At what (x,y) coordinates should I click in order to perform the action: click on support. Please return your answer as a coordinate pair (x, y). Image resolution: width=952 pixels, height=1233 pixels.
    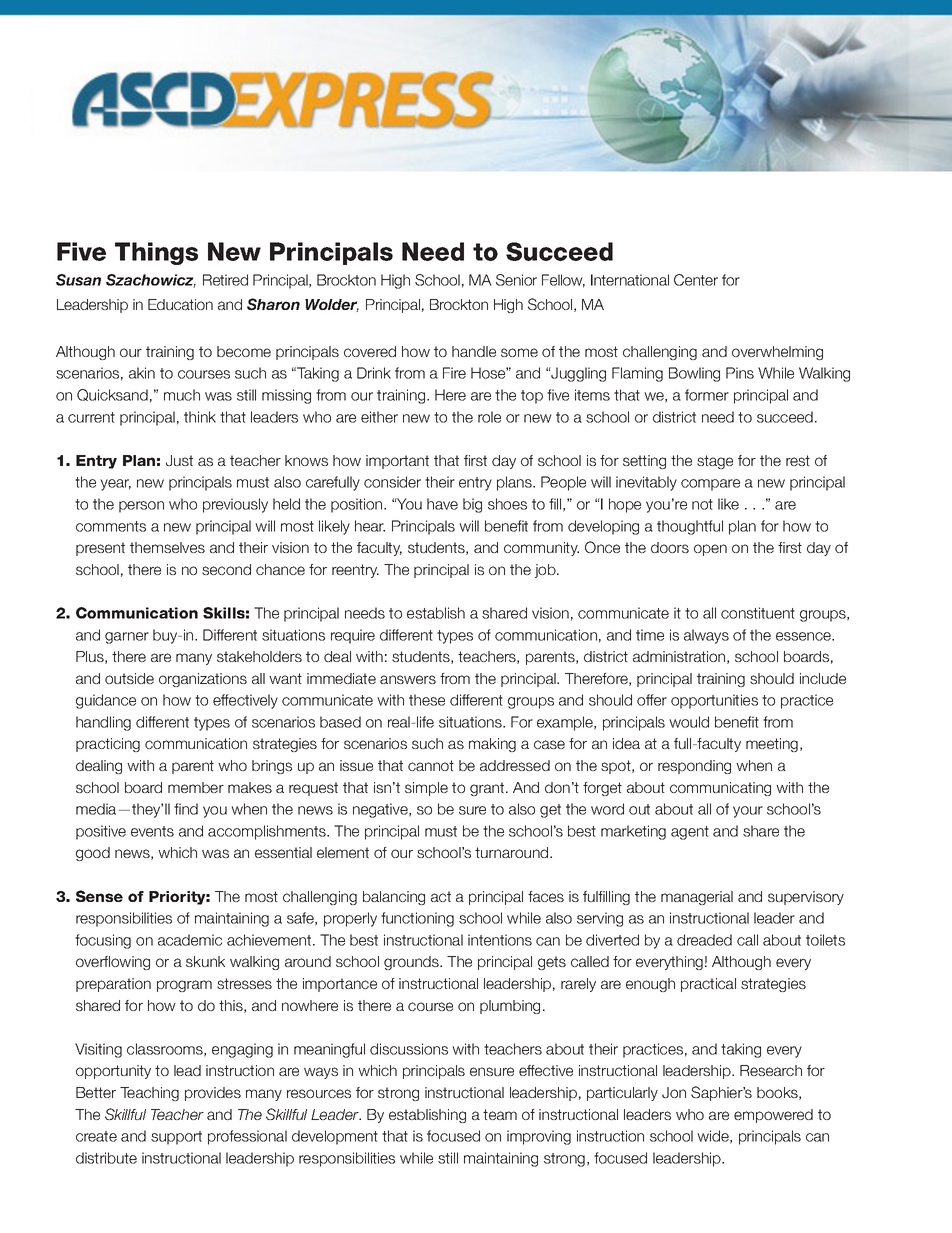
    Looking at the image, I should click on (176, 1138).
